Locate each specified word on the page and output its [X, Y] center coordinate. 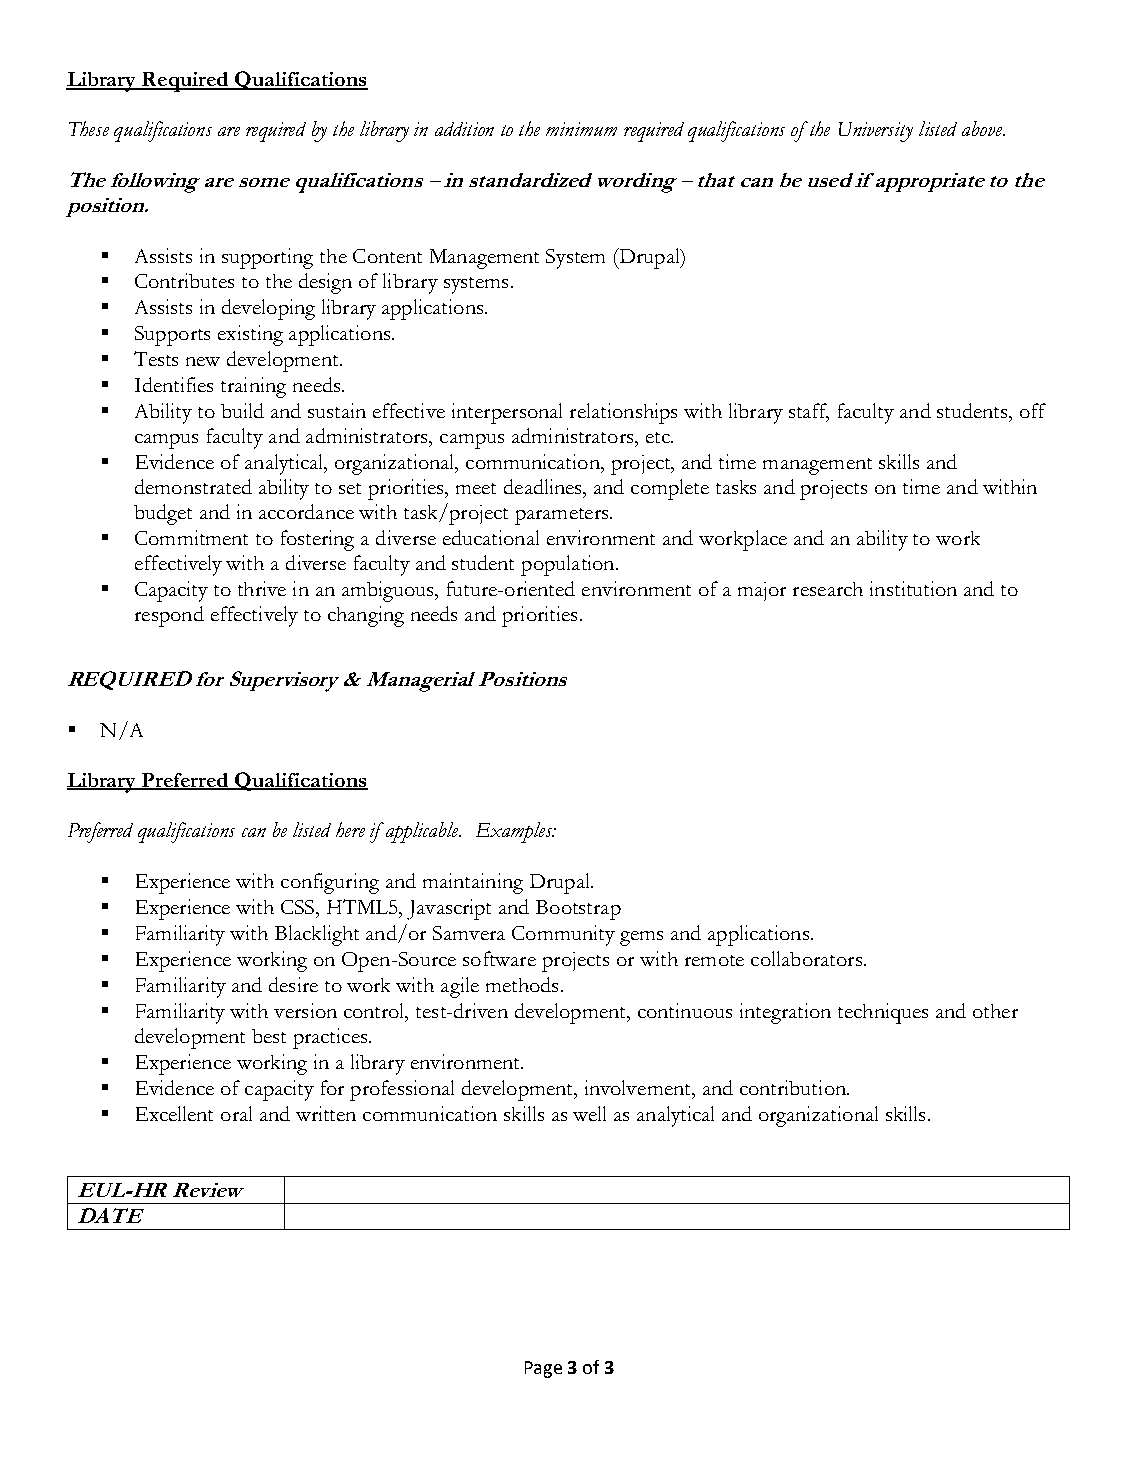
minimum [581, 129]
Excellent [174, 1113]
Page [543, 1369]
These [89, 128]
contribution [794, 1087]
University [876, 132]
